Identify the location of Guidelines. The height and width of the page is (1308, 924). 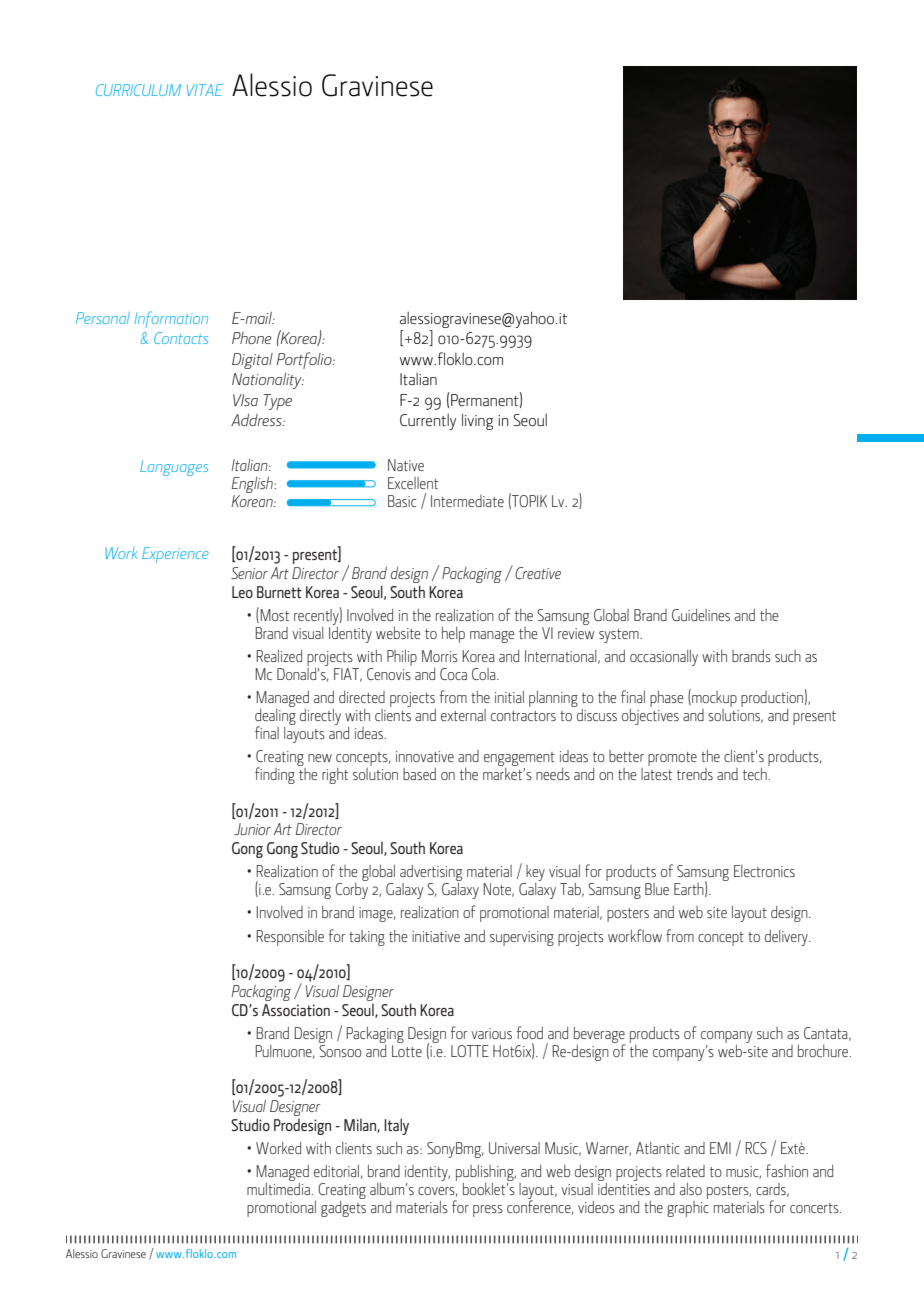
(701, 615).
